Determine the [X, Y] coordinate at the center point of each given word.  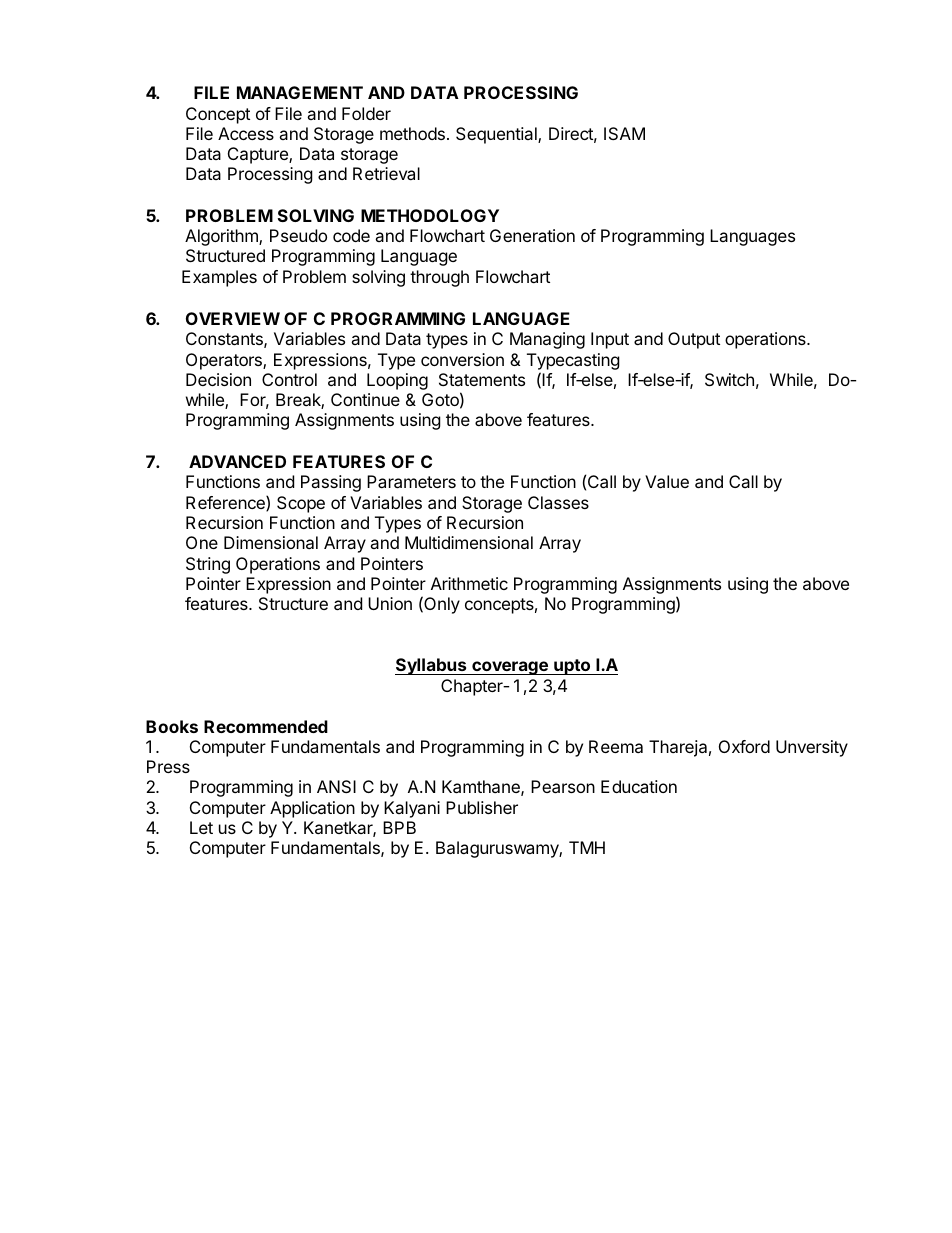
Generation [532, 235]
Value [667, 481]
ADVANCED [237, 461]
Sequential [497, 135]
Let [201, 827]
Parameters [411, 481]
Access [246, 133]
